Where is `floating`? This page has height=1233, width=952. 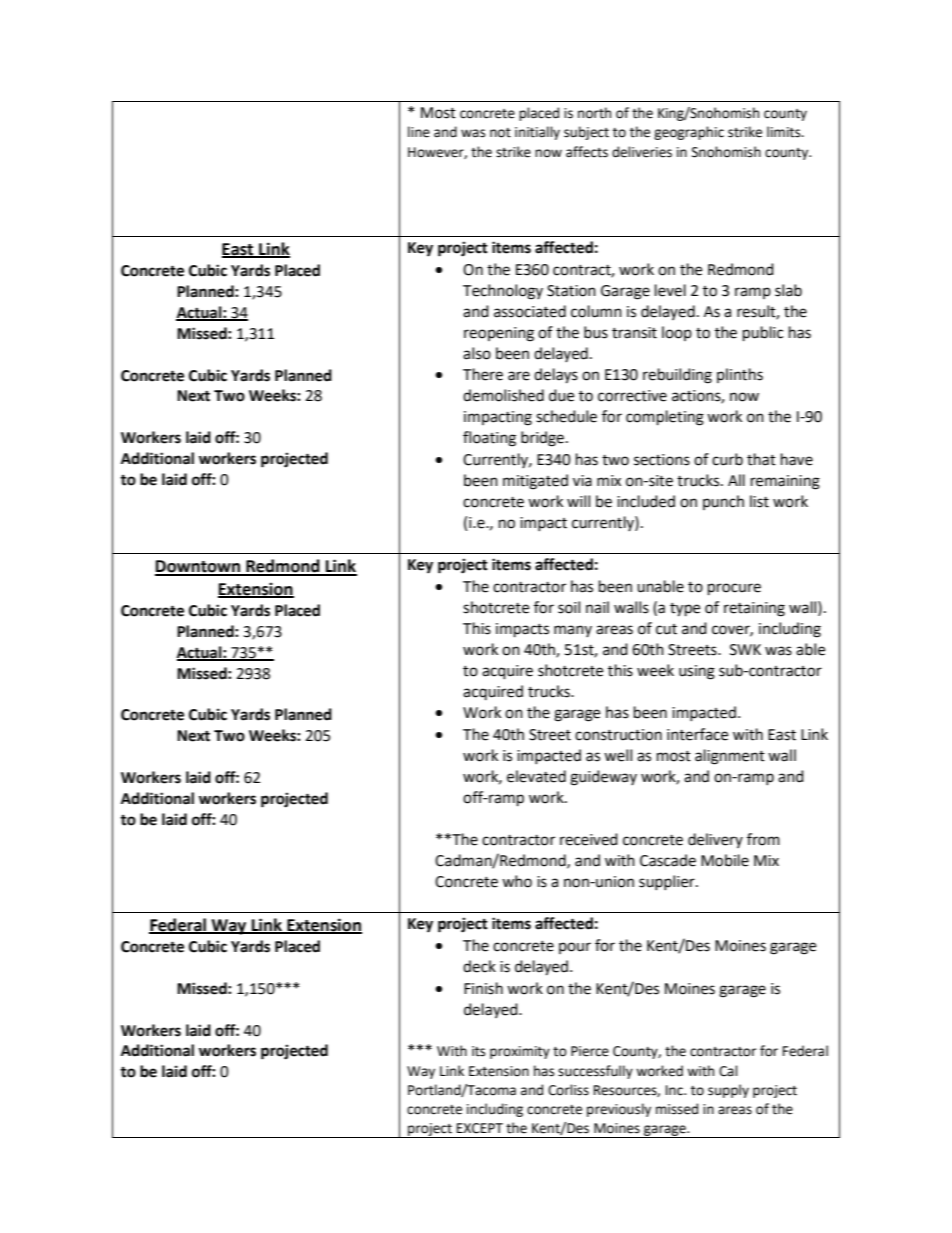
floating is located at coordinates (489, 439).
